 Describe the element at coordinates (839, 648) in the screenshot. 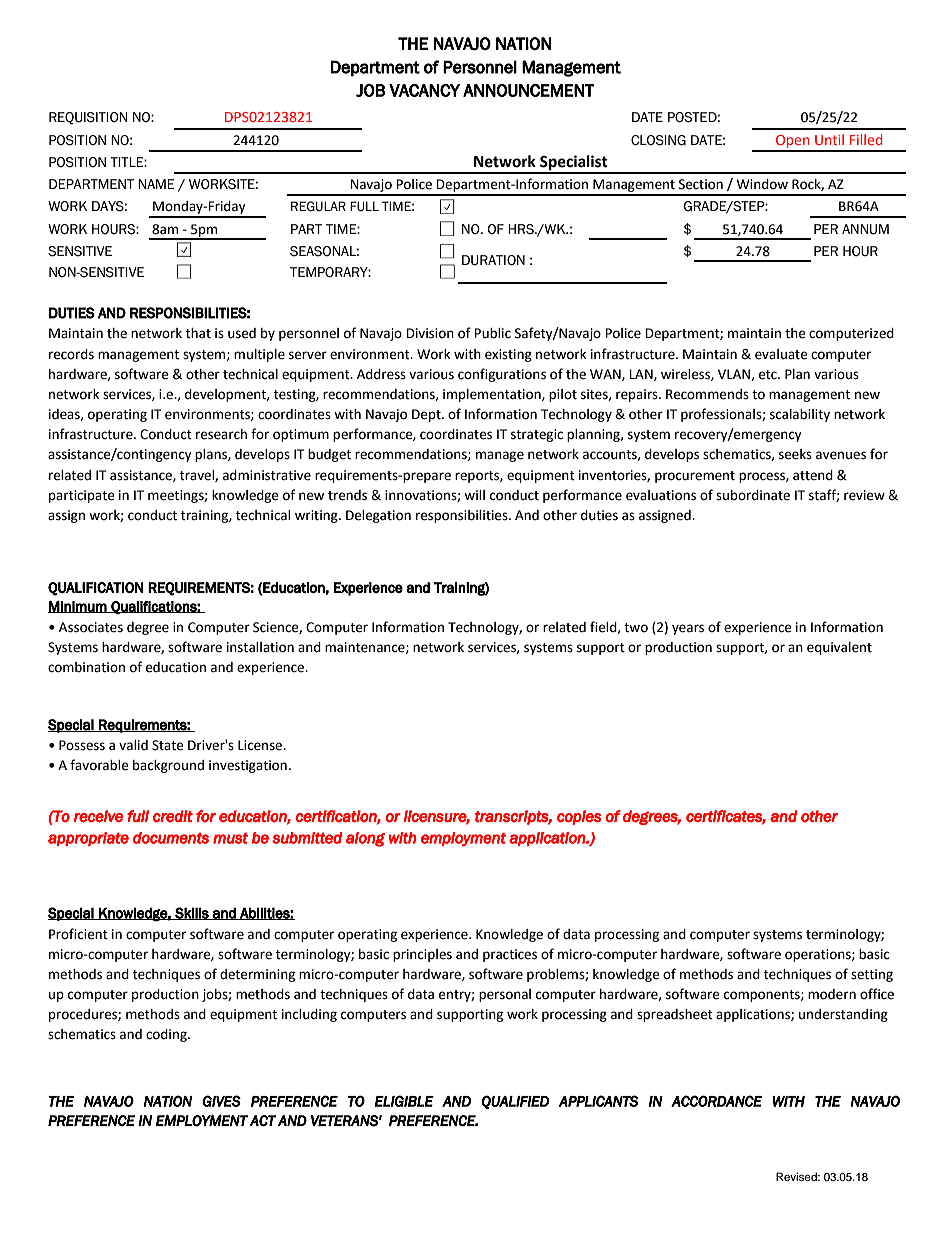

I see `equivalent` at that location.
